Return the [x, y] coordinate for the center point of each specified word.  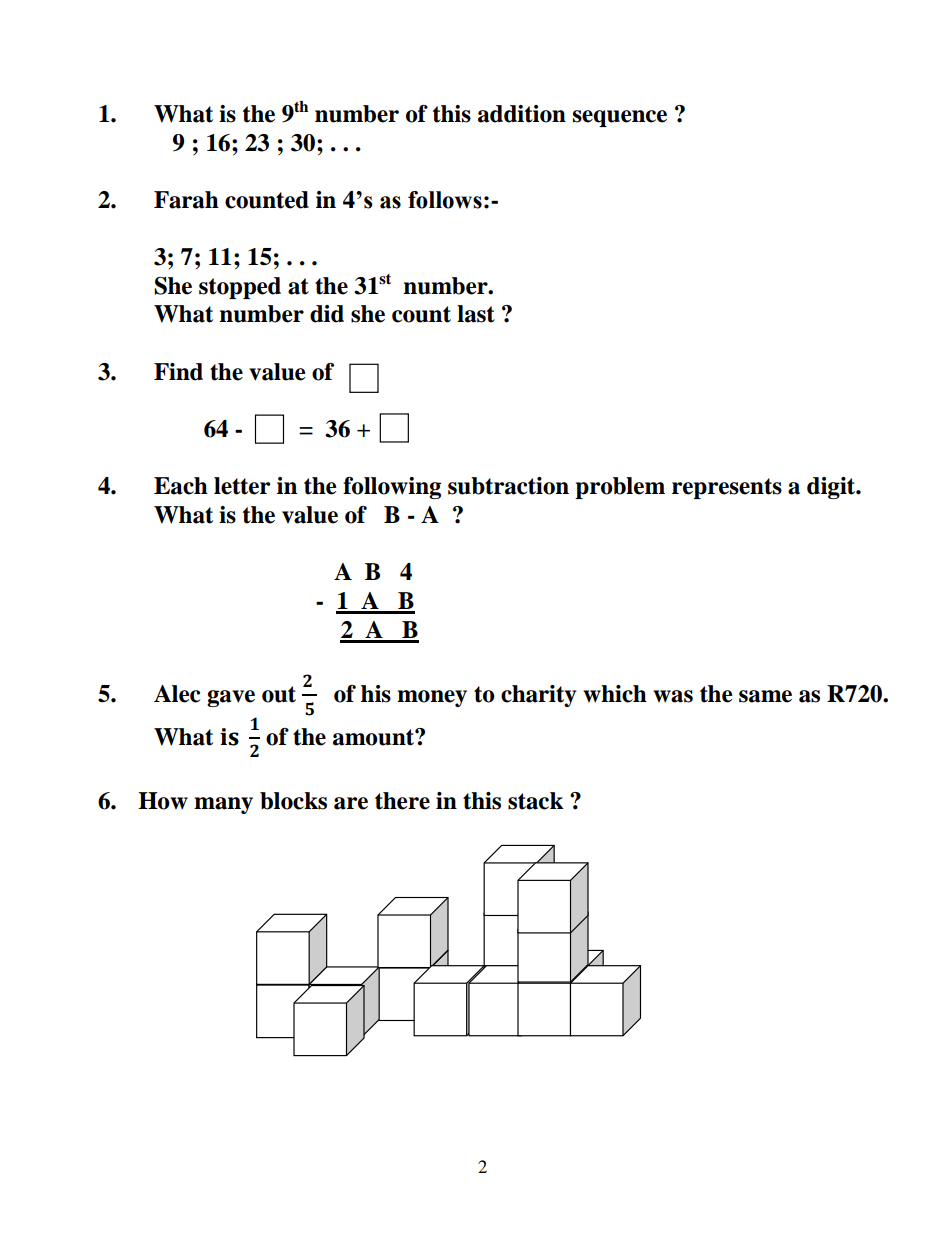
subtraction [508, 486]
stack [536, 801]
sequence [620, 118]
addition [522, 114]
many [223, 805]
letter [242, 486]
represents [727, 488]
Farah [186, 200]
